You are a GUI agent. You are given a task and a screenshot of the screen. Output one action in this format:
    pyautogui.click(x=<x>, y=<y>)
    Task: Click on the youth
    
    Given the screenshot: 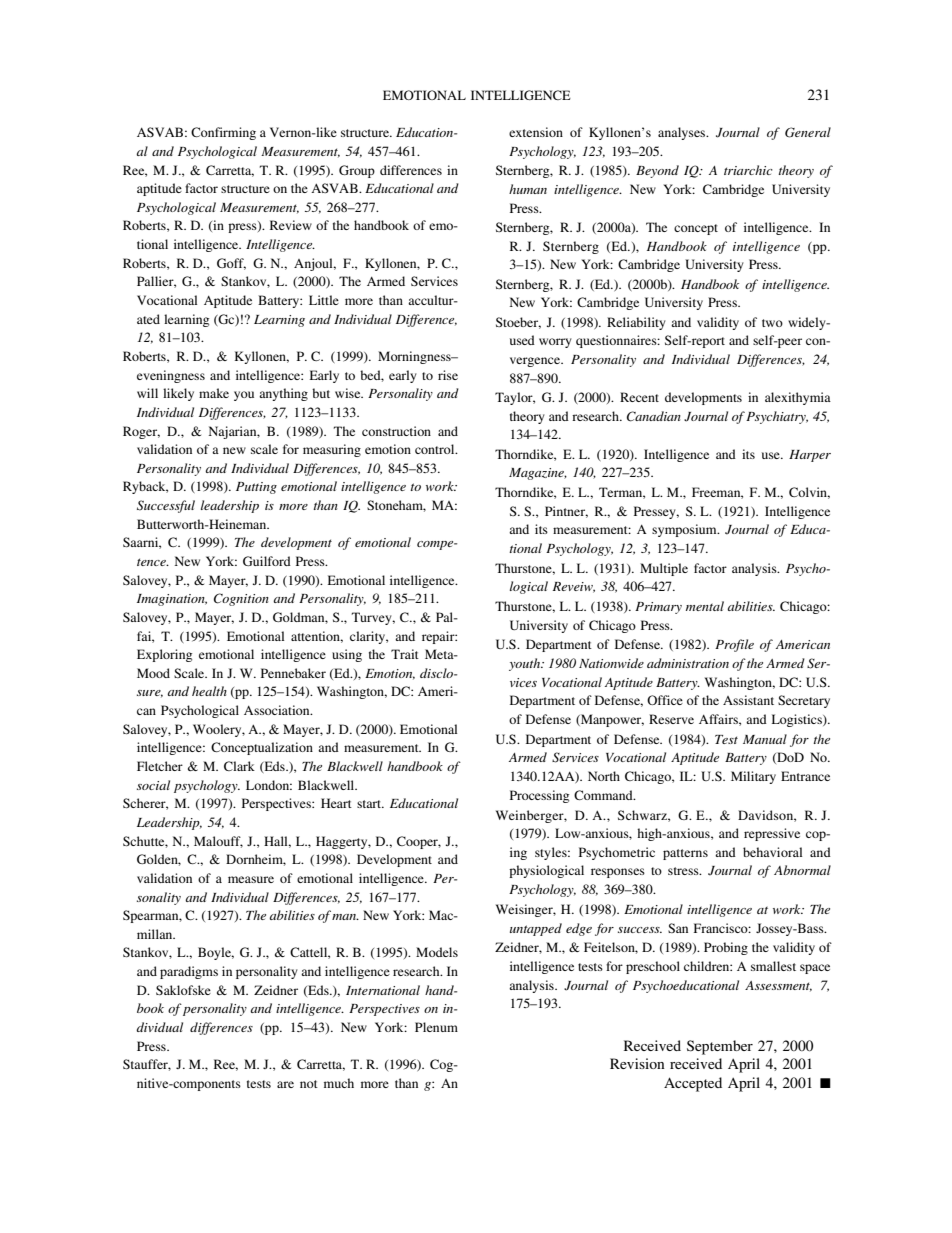 What is the action you would take?
    pyautogui.click(x=526, y=664)
